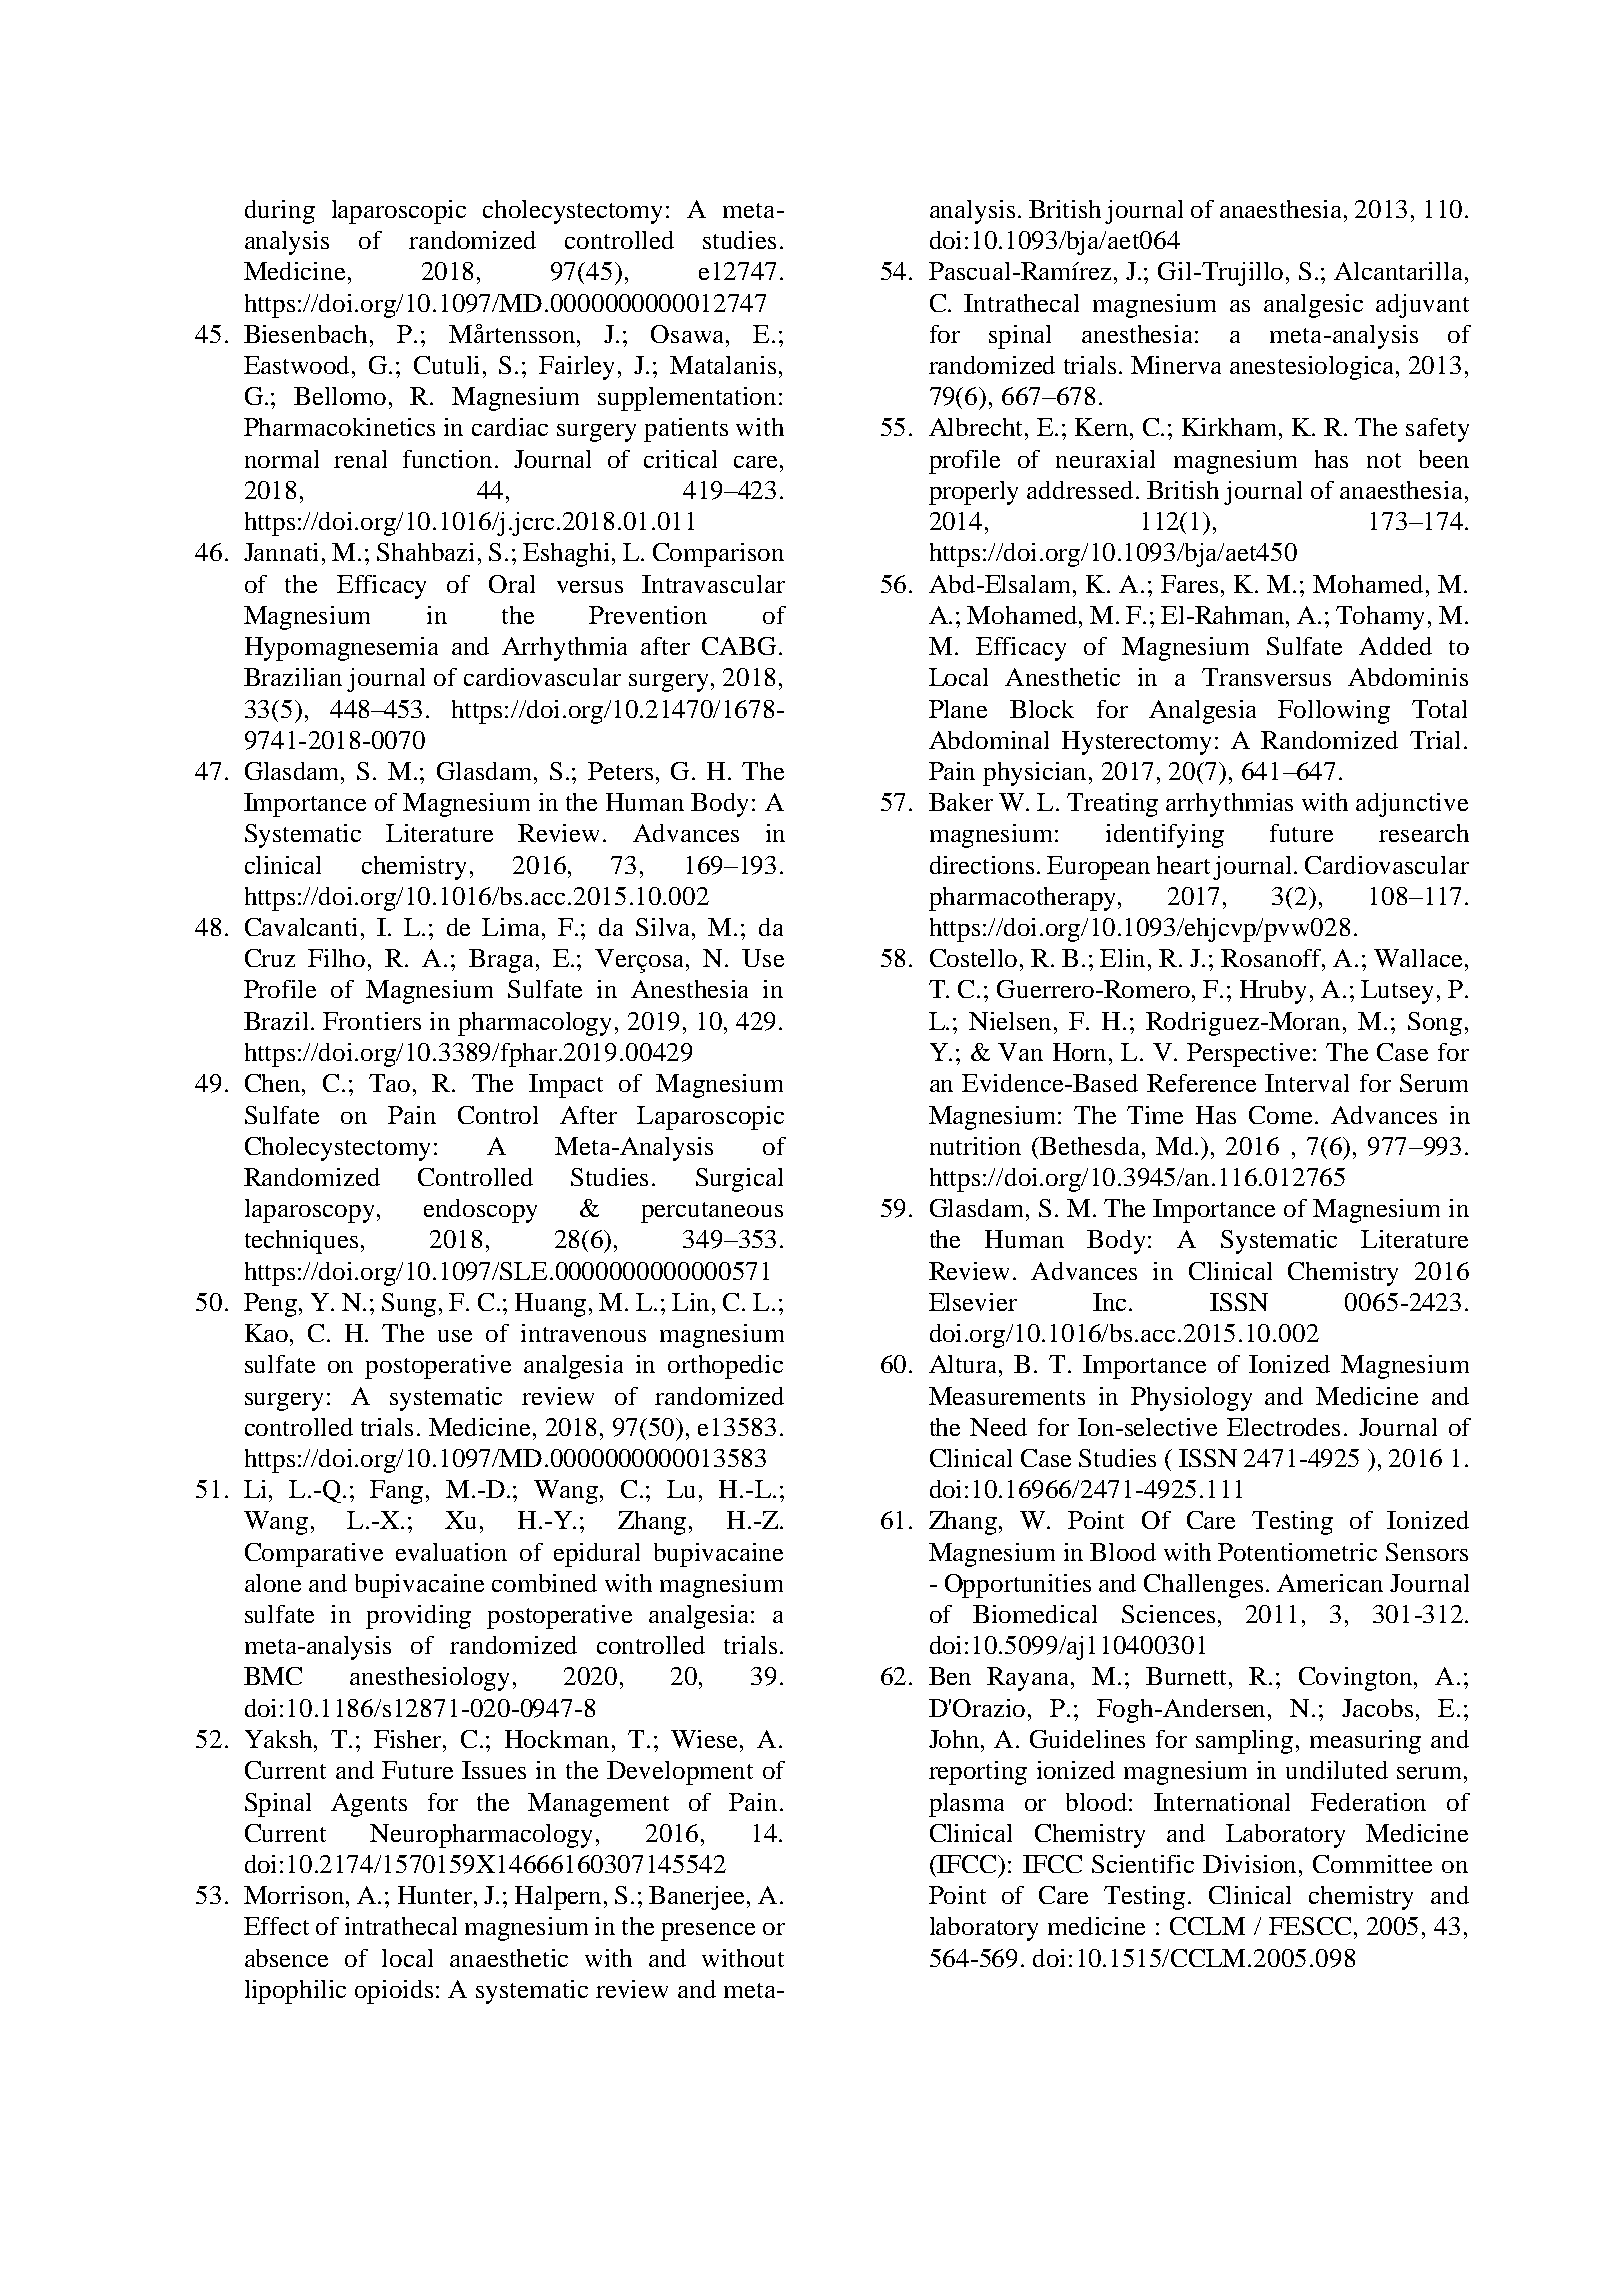 This document has width=1616, height=2286. I want to click on Interval, so click(1307, 1083).
